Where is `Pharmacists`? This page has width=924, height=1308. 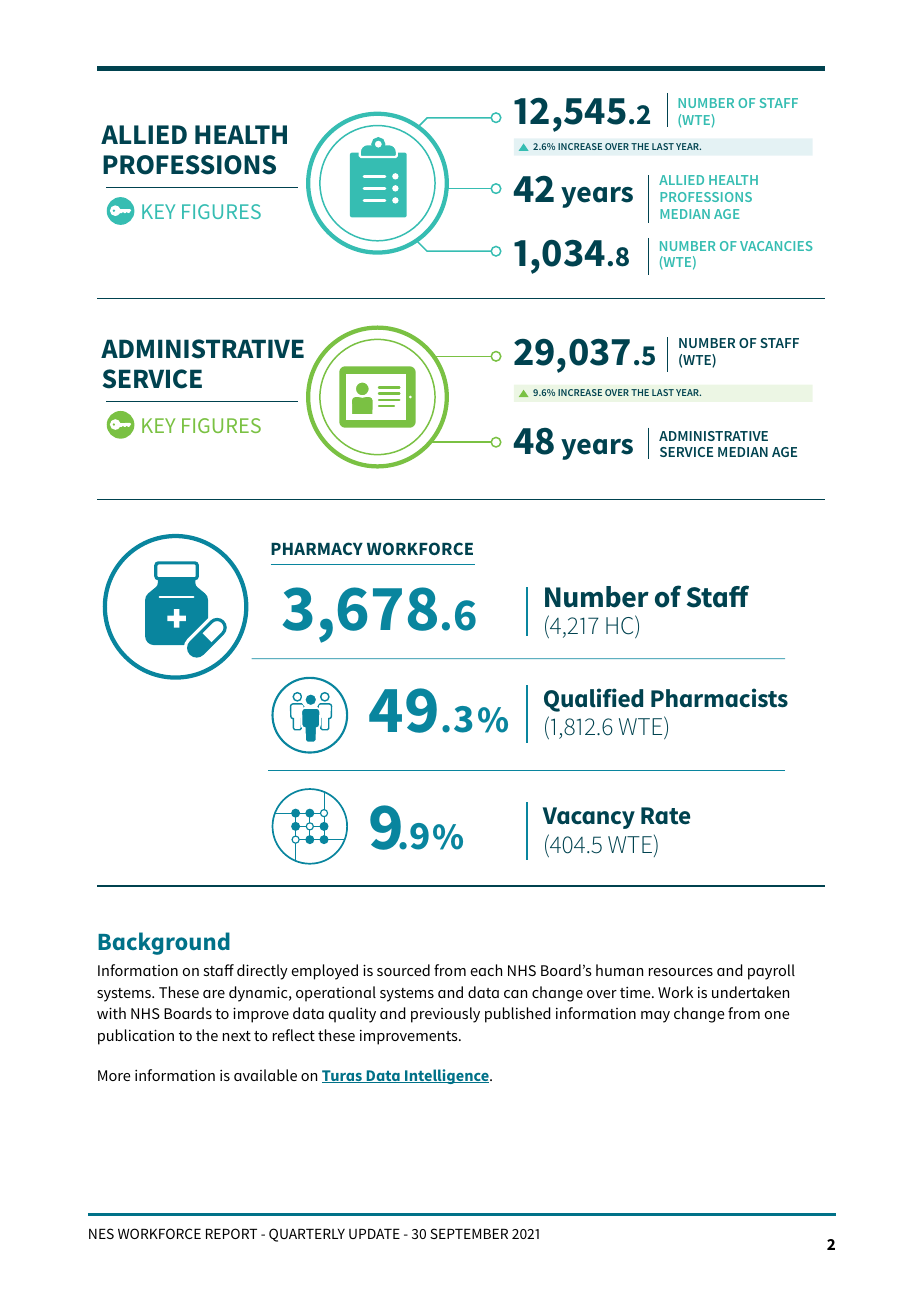
Pharmacists is located at coordinates (719, 698).
